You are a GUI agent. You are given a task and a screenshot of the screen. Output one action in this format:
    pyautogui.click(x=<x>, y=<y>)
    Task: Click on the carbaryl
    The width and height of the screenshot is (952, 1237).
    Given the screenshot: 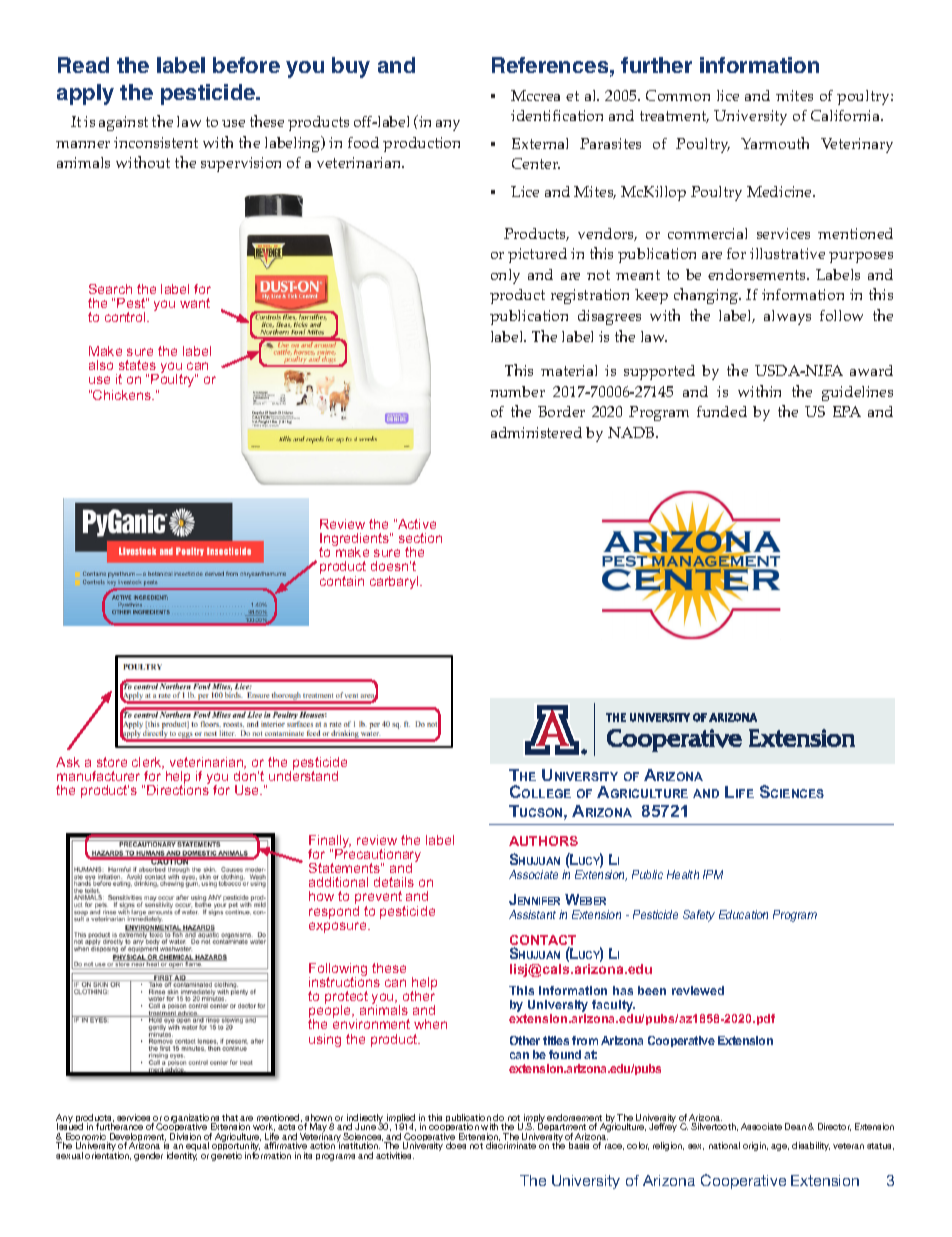 What is the action you would take?
    pyautogui.click(x=395, y=582)
